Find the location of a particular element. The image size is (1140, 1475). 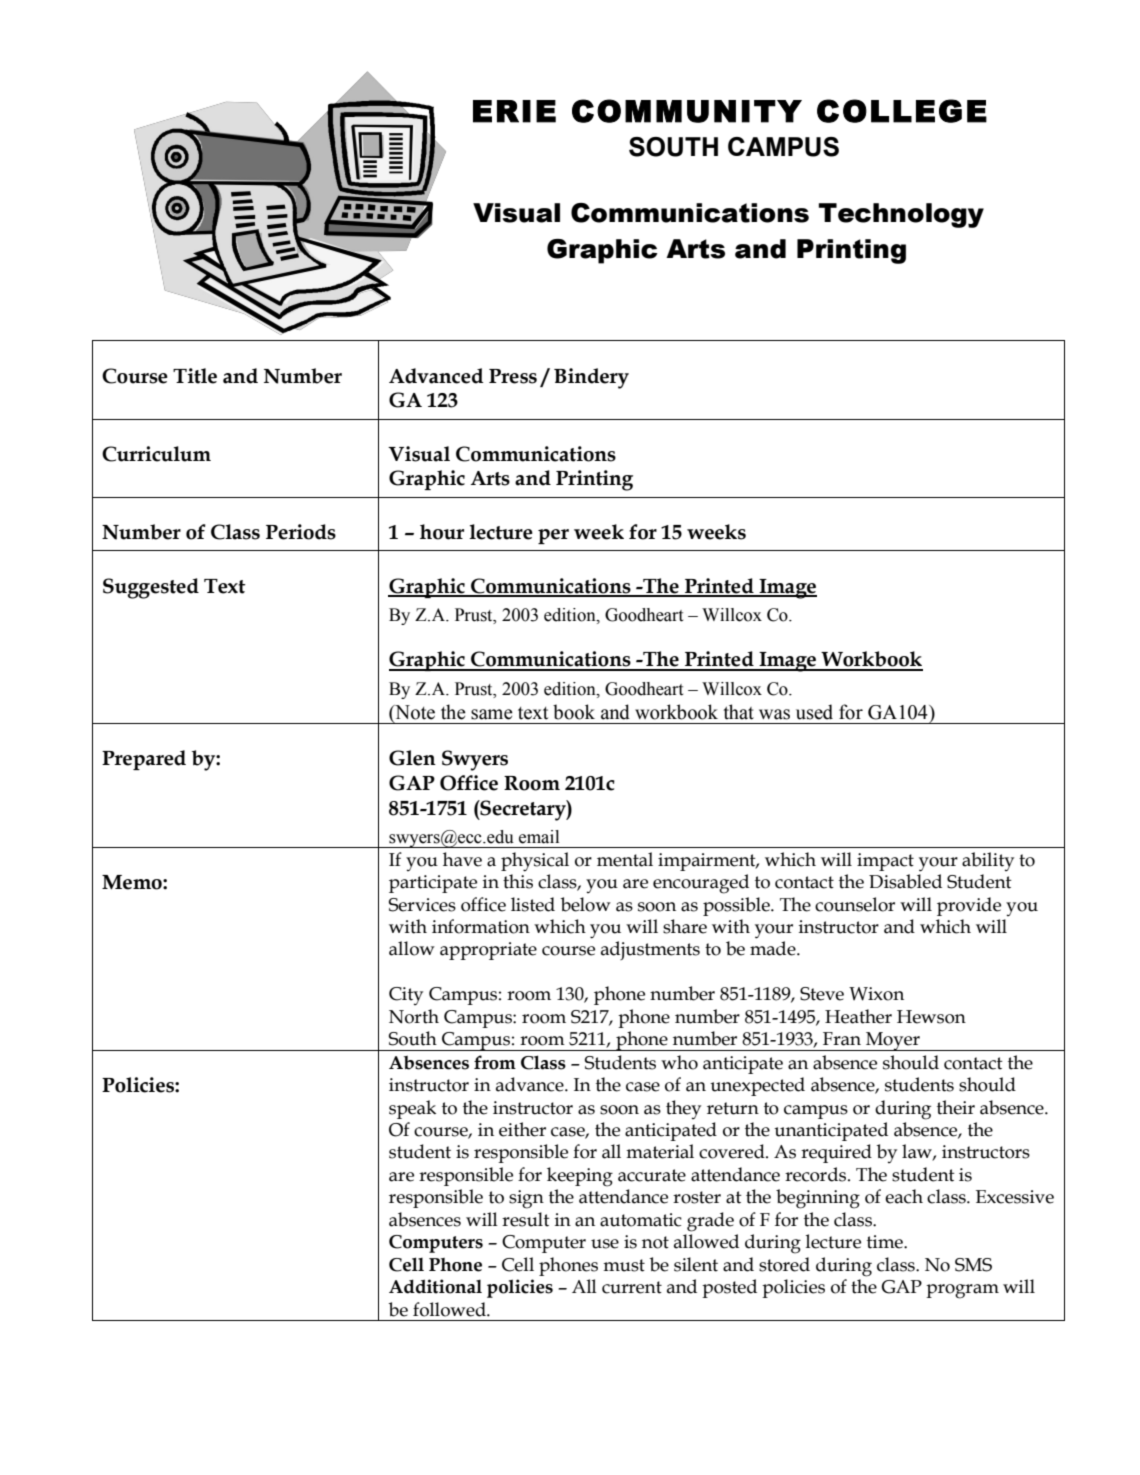

used is located at coordinates (814, 712).
